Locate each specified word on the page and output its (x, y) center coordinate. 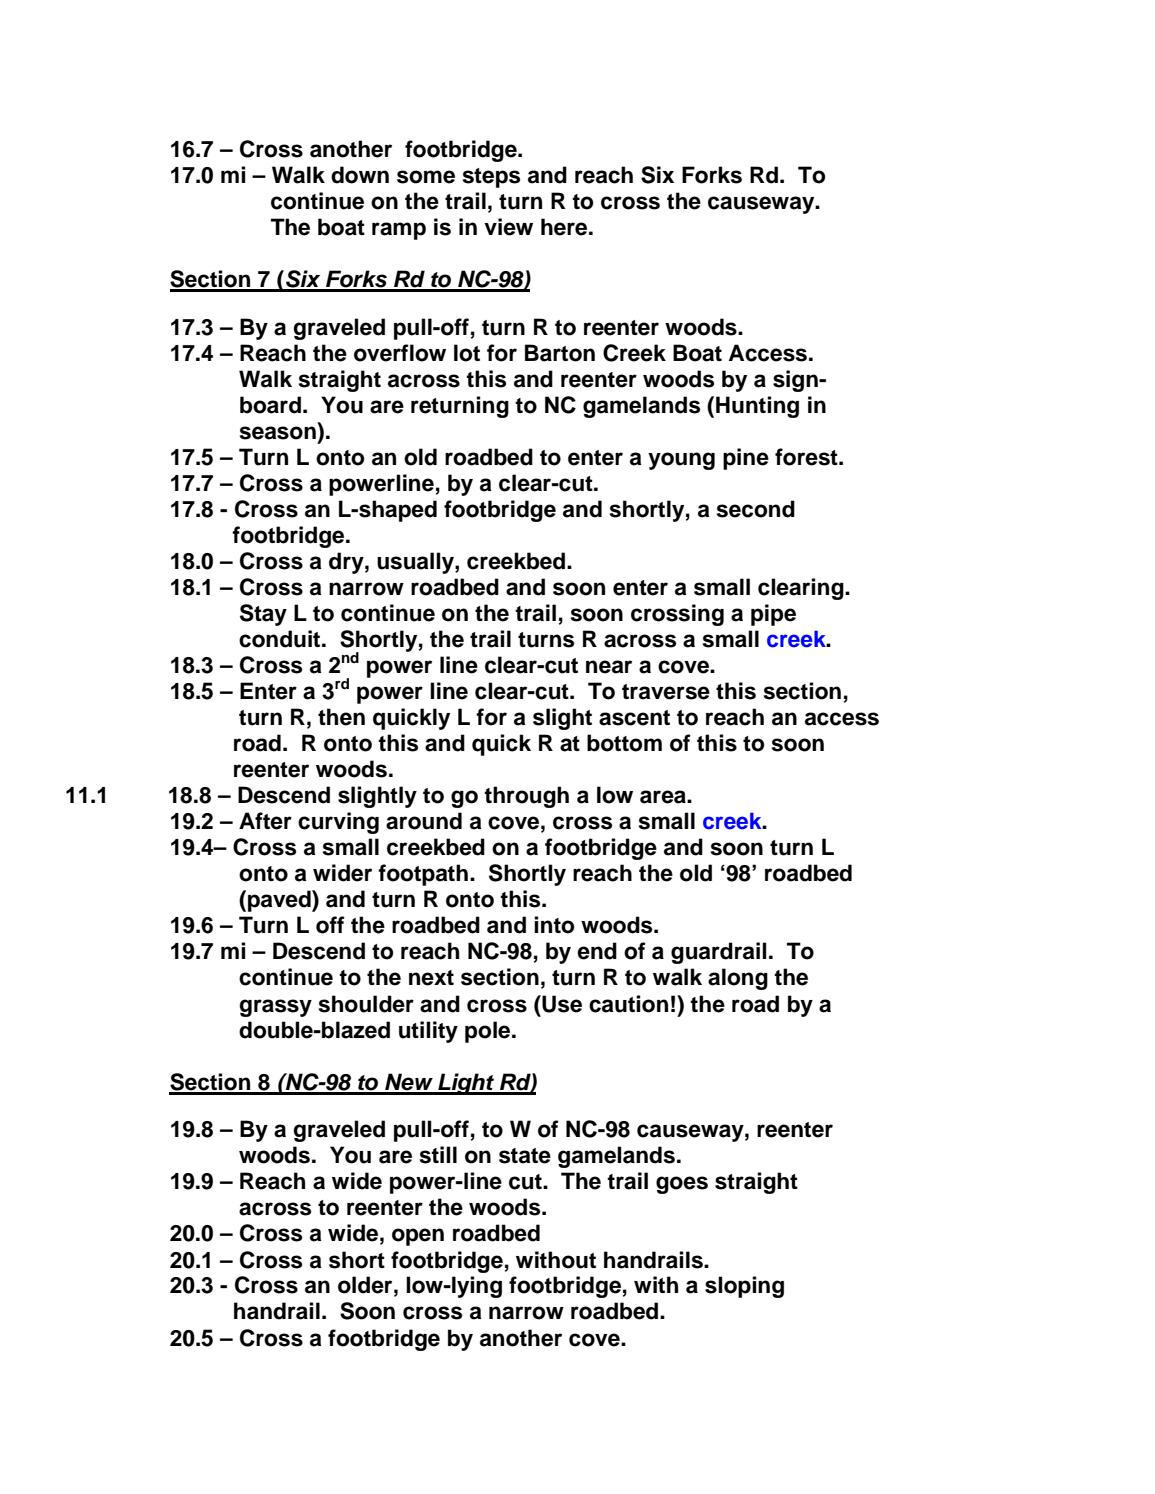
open (418, 1237)
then (341, 717)
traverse (666, 692)
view (508, 227)
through (526, 797)
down (360, 175)
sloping (744, 1287)
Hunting (757, 407)
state (525, 1156)
